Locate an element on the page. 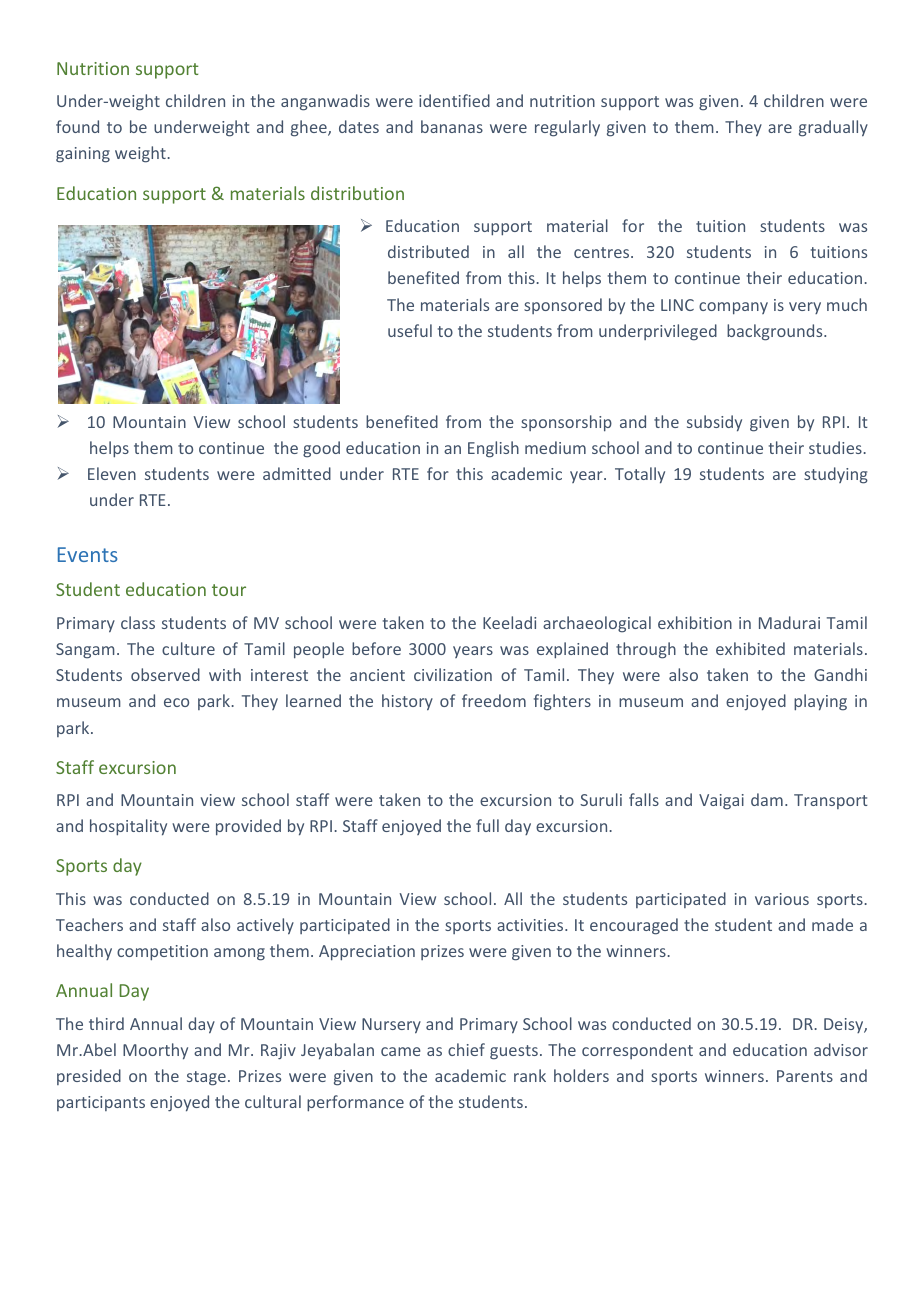 This image has width=924, height=1308. found is located at coordinates (77, 126).
